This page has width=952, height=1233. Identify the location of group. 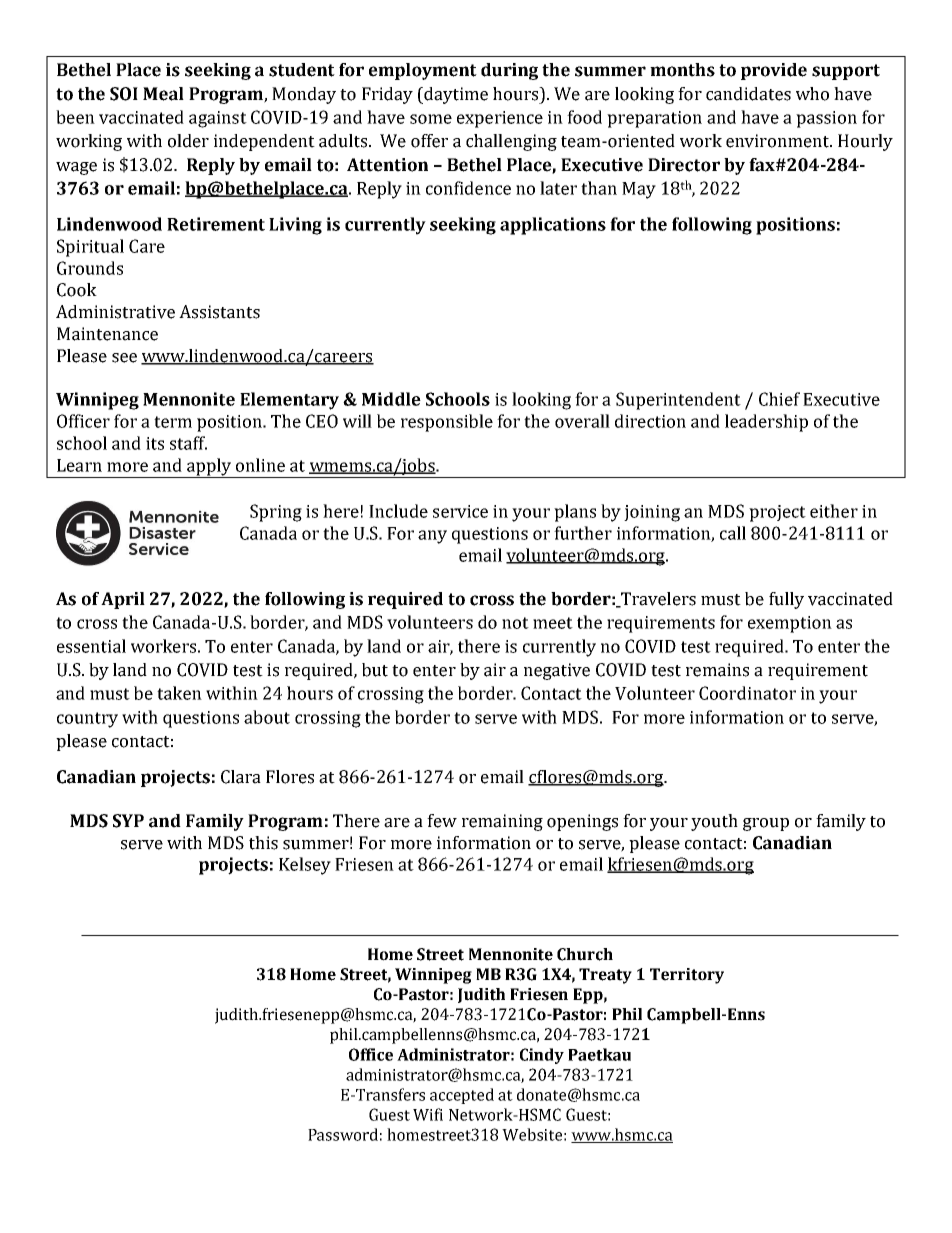
(766, 824).
